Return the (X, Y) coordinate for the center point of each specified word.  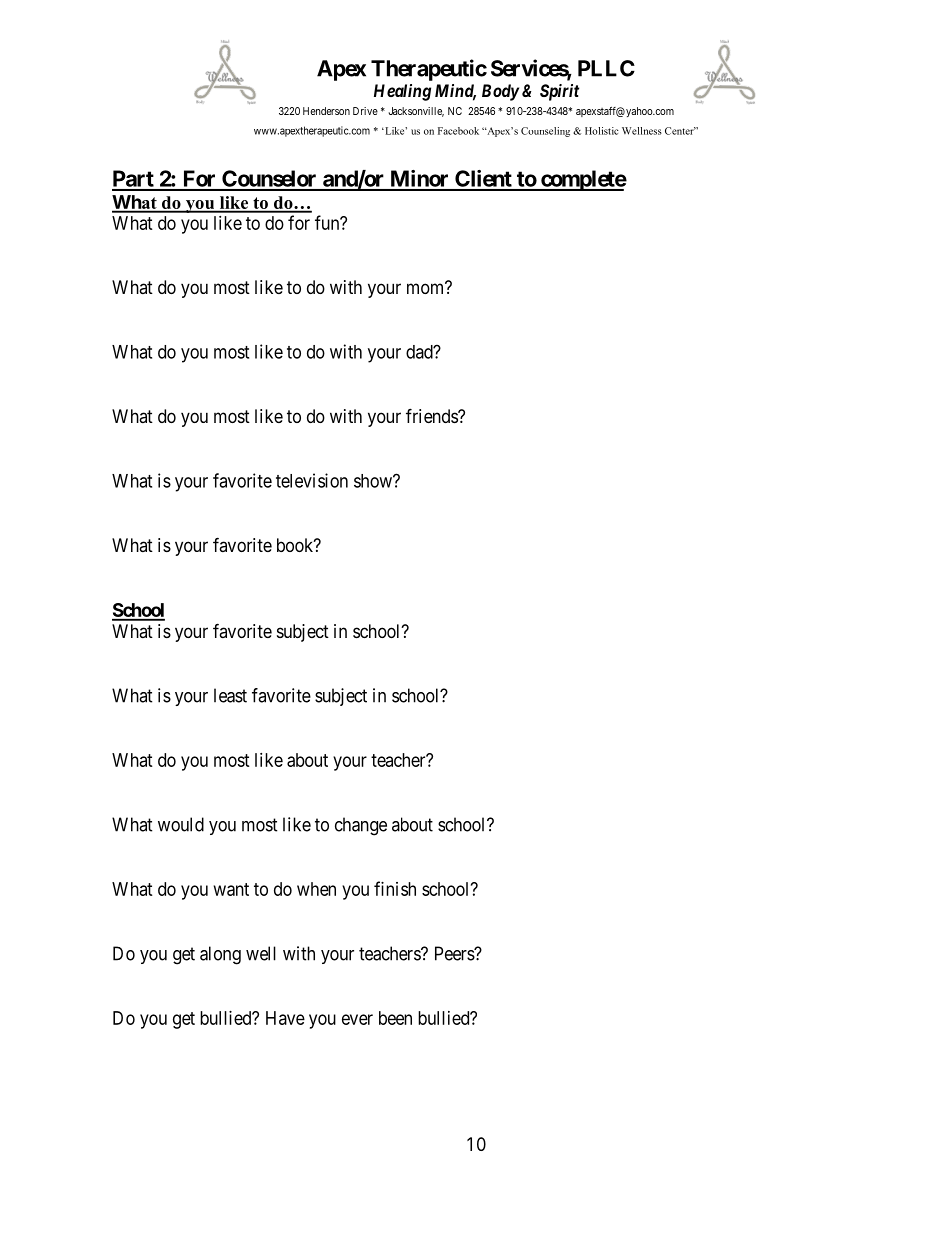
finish (395, 888)
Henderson (326, 111)
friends (432, 415)
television (312, 480)
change (361, 826)
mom (427, 288)
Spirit (559, 92)
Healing (402, 92)
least (230, 695)
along (220, 955)
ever (357, 1019)
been (395, 1018)
